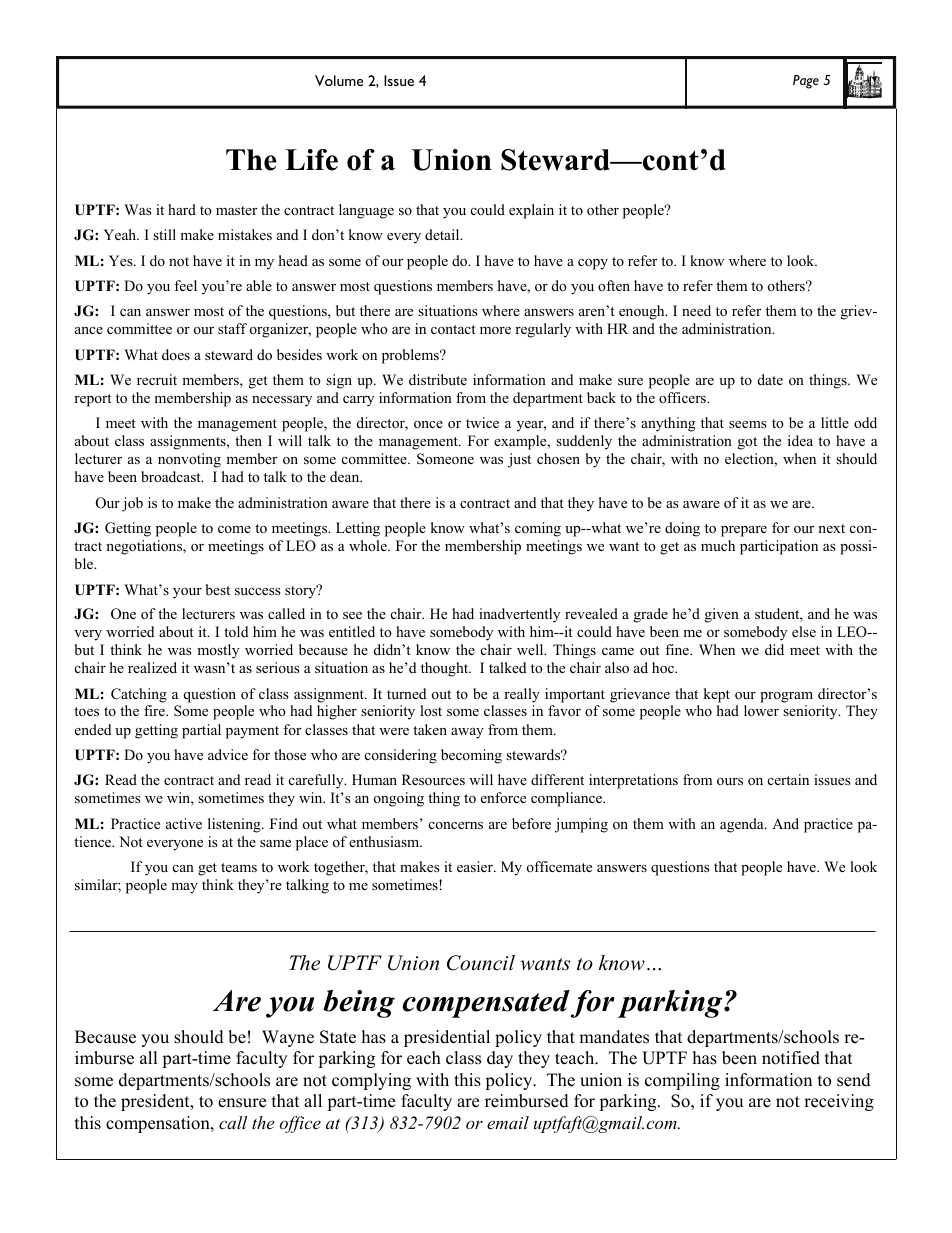  What do you see at coordinates (519, 615) in the screenshot?
I see `inadvertently` at bounding box center [519, 615].
